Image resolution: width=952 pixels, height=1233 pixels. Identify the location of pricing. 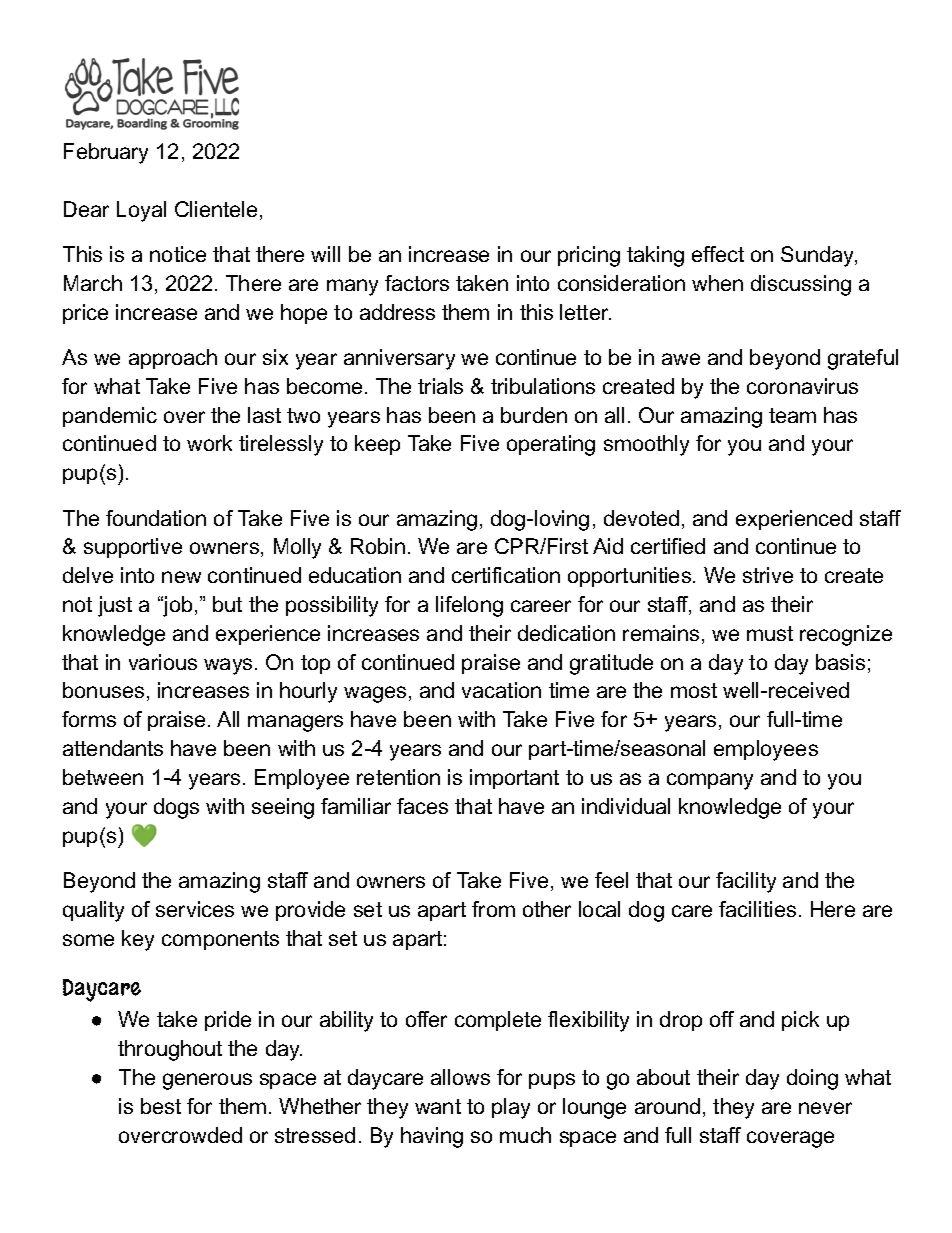
(589, 256).
